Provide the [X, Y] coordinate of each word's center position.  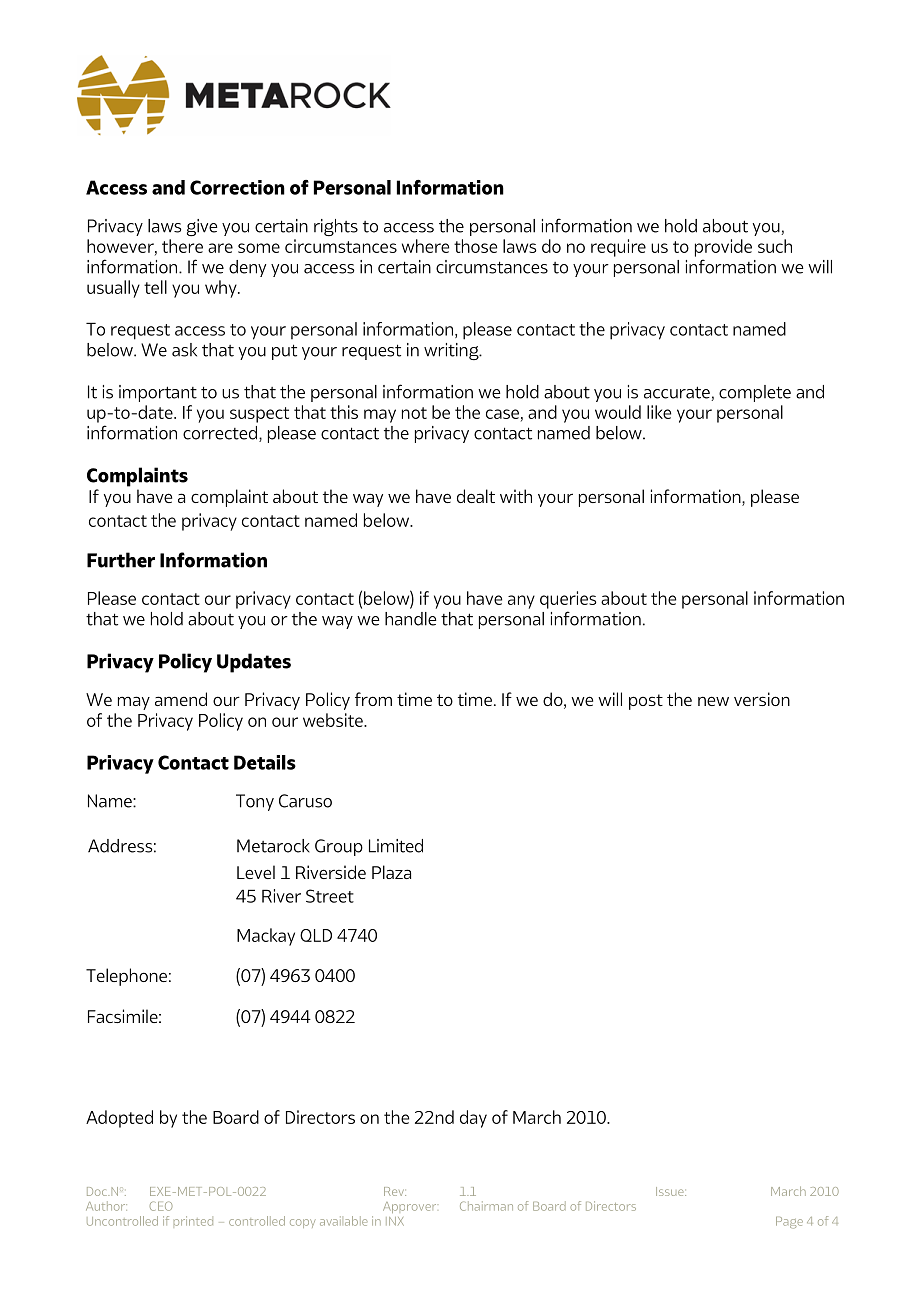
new [713, 701]
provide [723, 248]
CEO [161, 1206]
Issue [671, 1191]
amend [181, 699]
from [373, 699]
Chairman [486, 1206]
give [202, 227]
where [425, 246]
